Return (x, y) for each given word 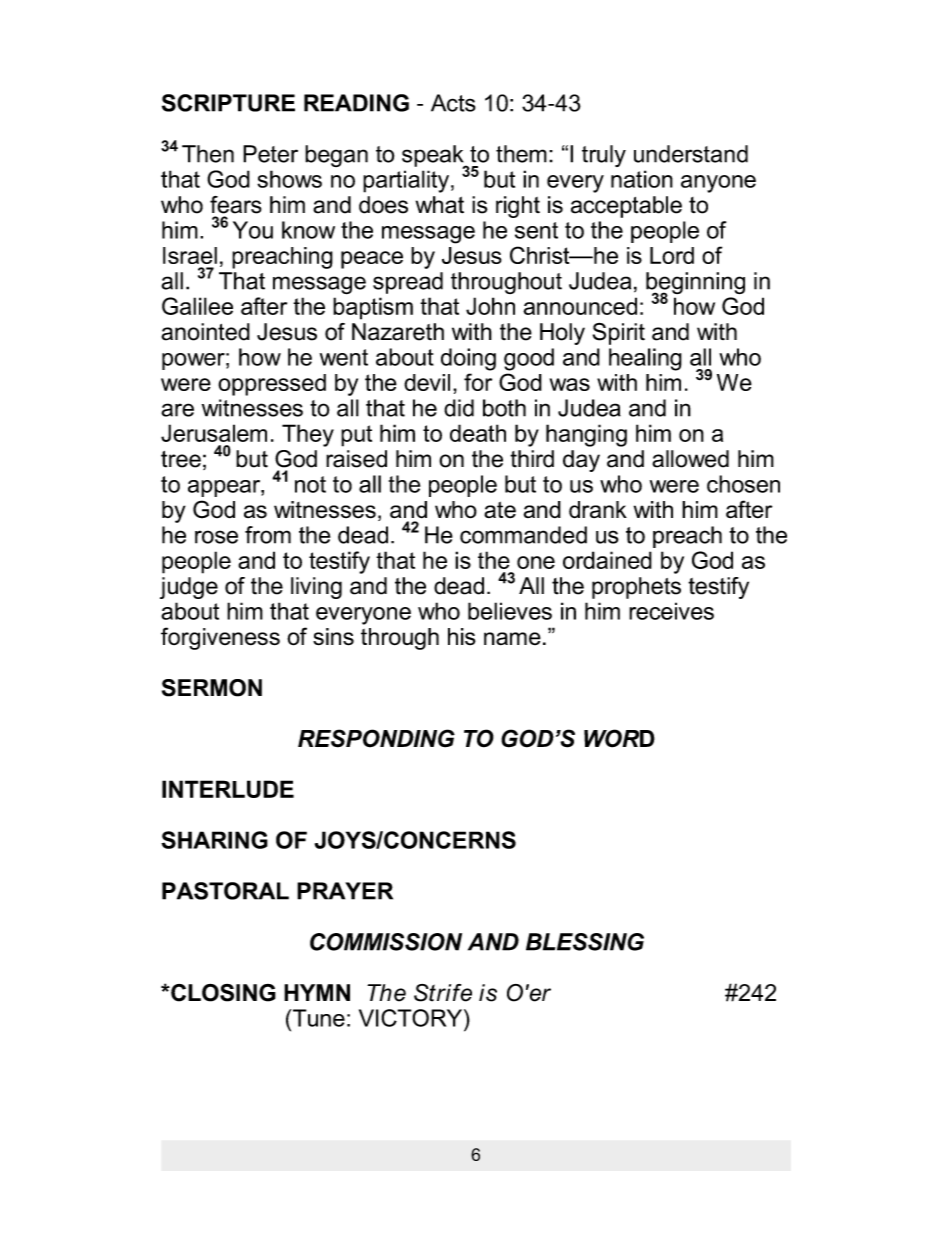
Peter (270, 154)
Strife (443, 993)
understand (691, 154)
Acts (453, 103)
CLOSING (222, 992)
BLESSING (585, 942)
